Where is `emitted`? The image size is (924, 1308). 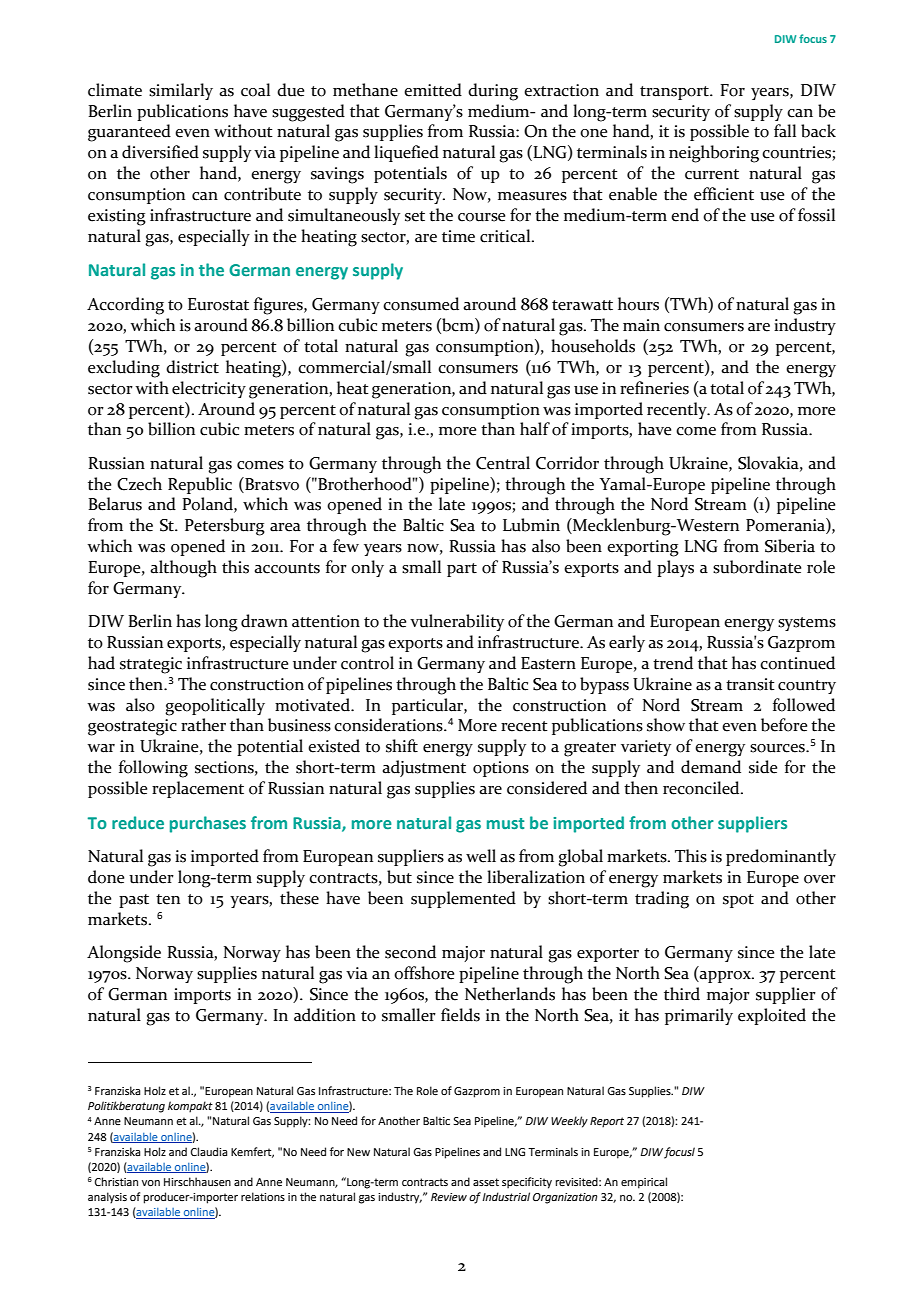
emitted is located at coordinates (433, 90).
